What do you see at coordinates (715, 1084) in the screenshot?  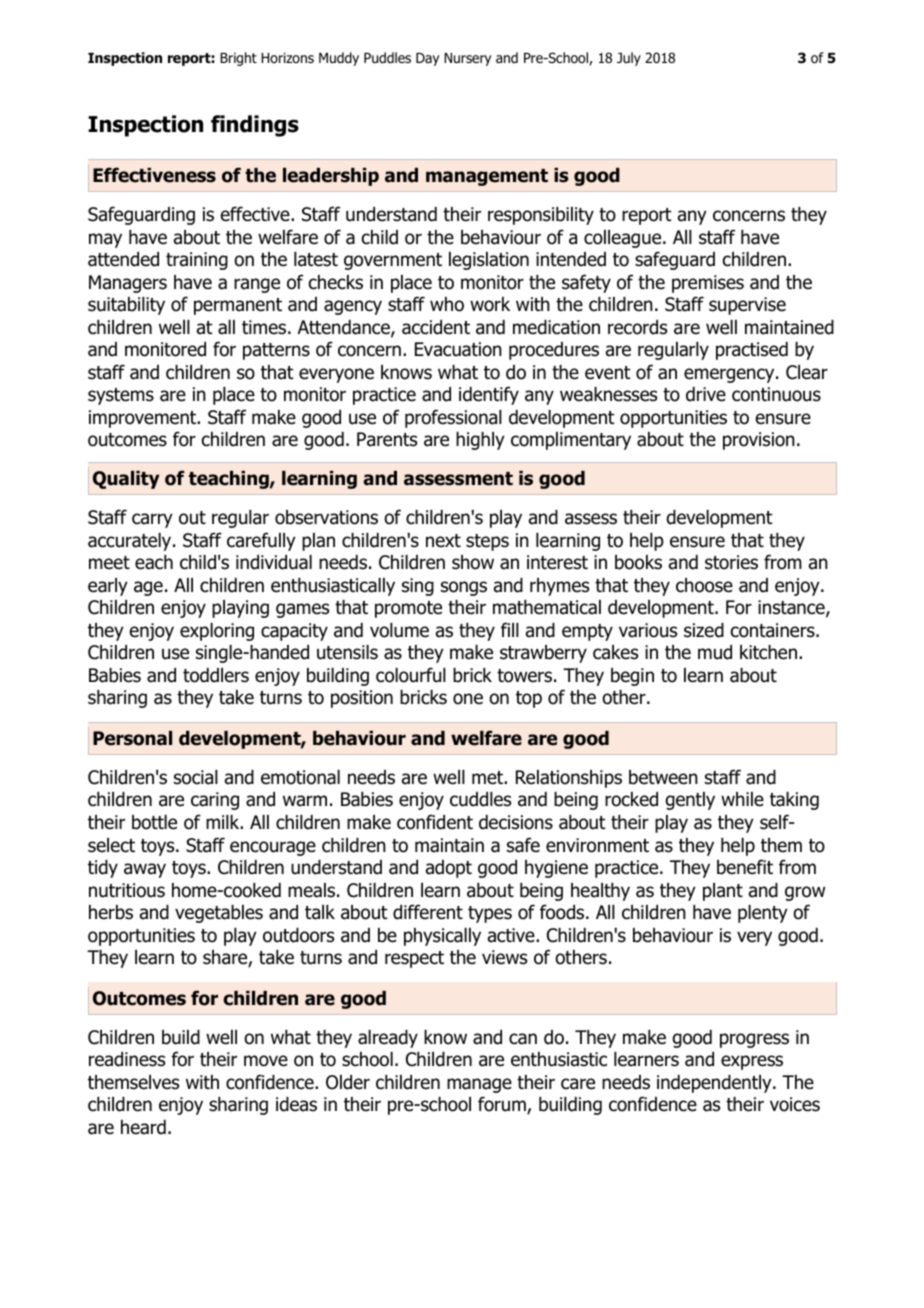 I see `independently` at bounding box center [715, 1084].
